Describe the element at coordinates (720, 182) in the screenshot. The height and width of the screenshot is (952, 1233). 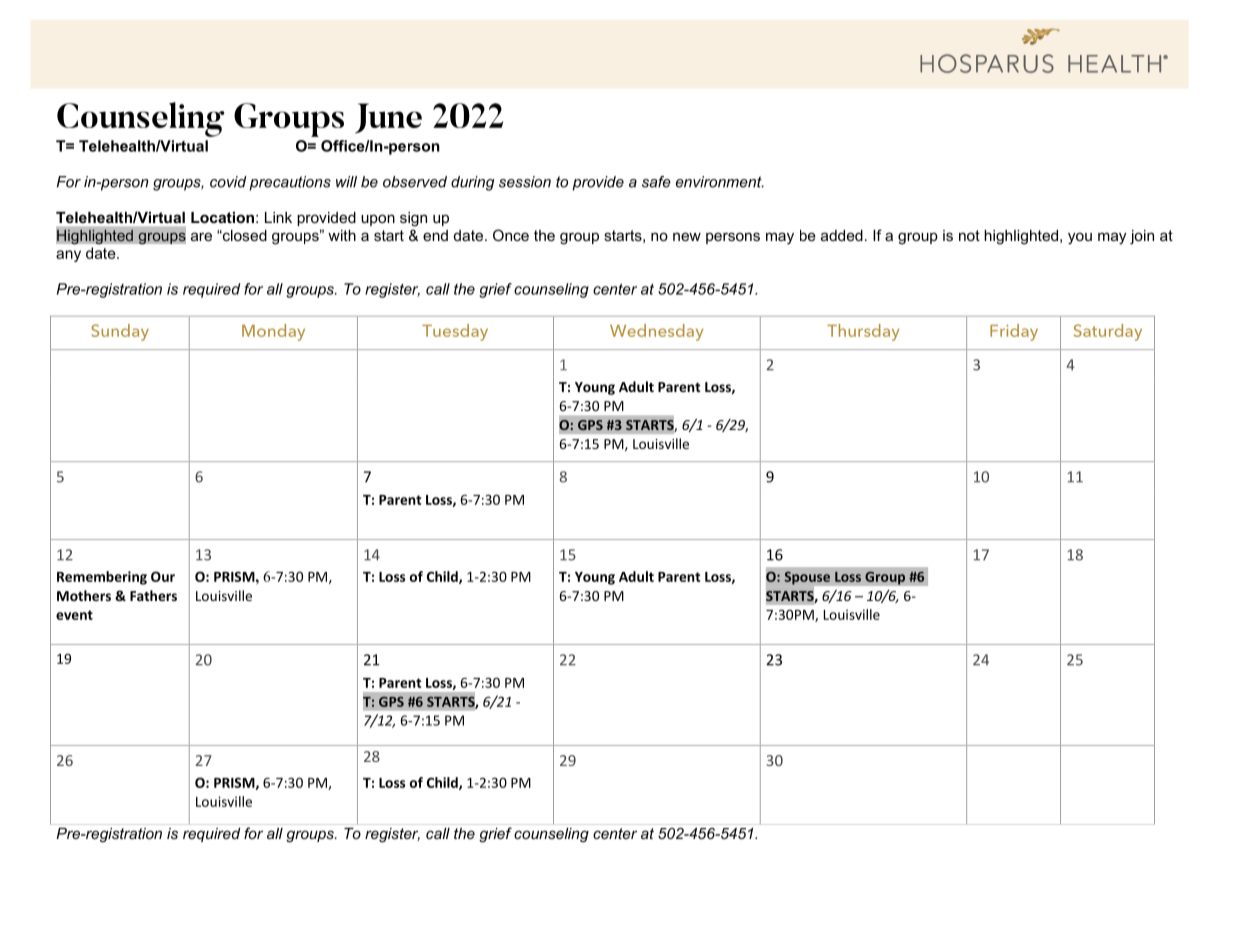
I see `environment` at that location.
